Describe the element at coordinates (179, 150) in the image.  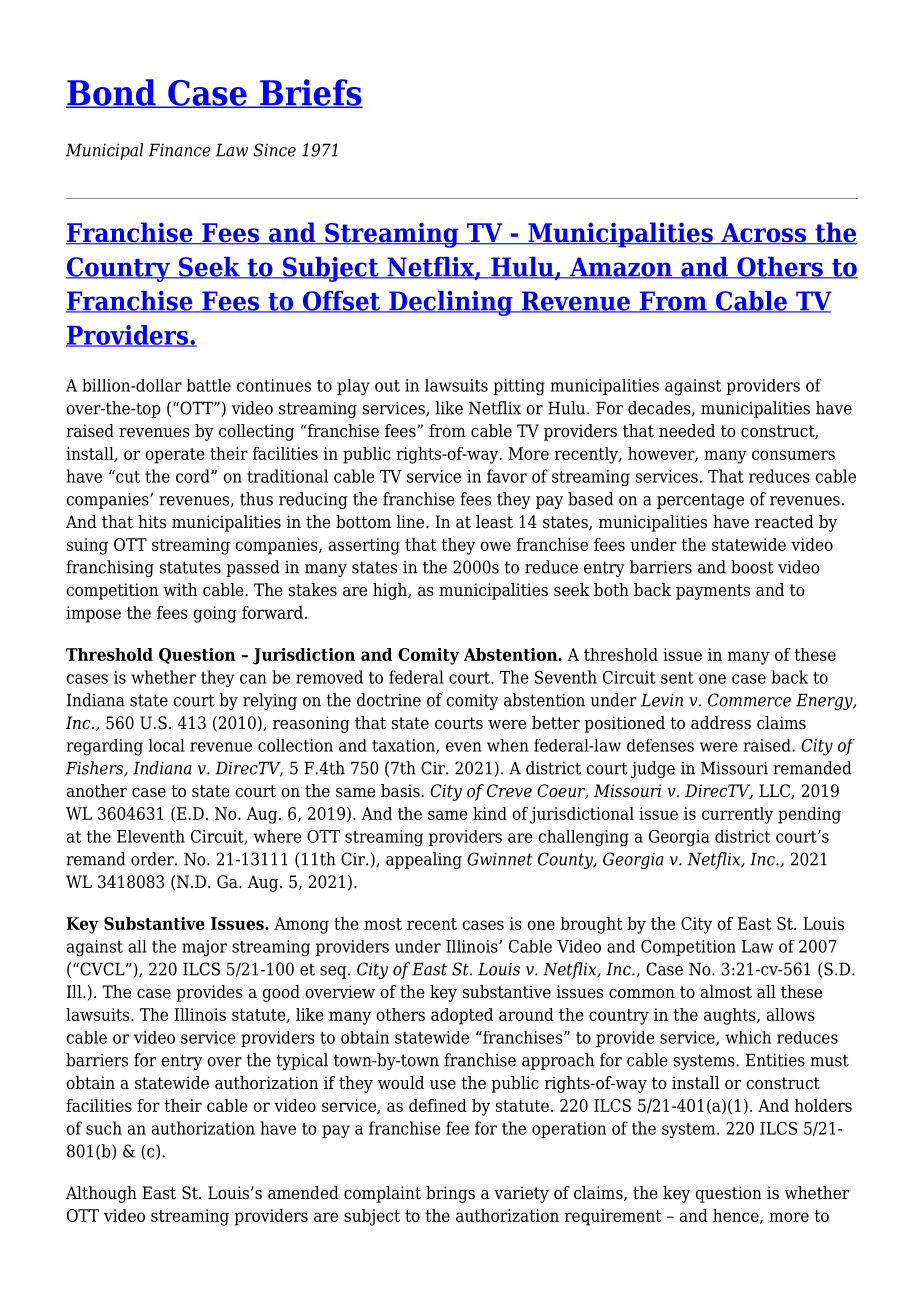
I see `Finance` at that location.
